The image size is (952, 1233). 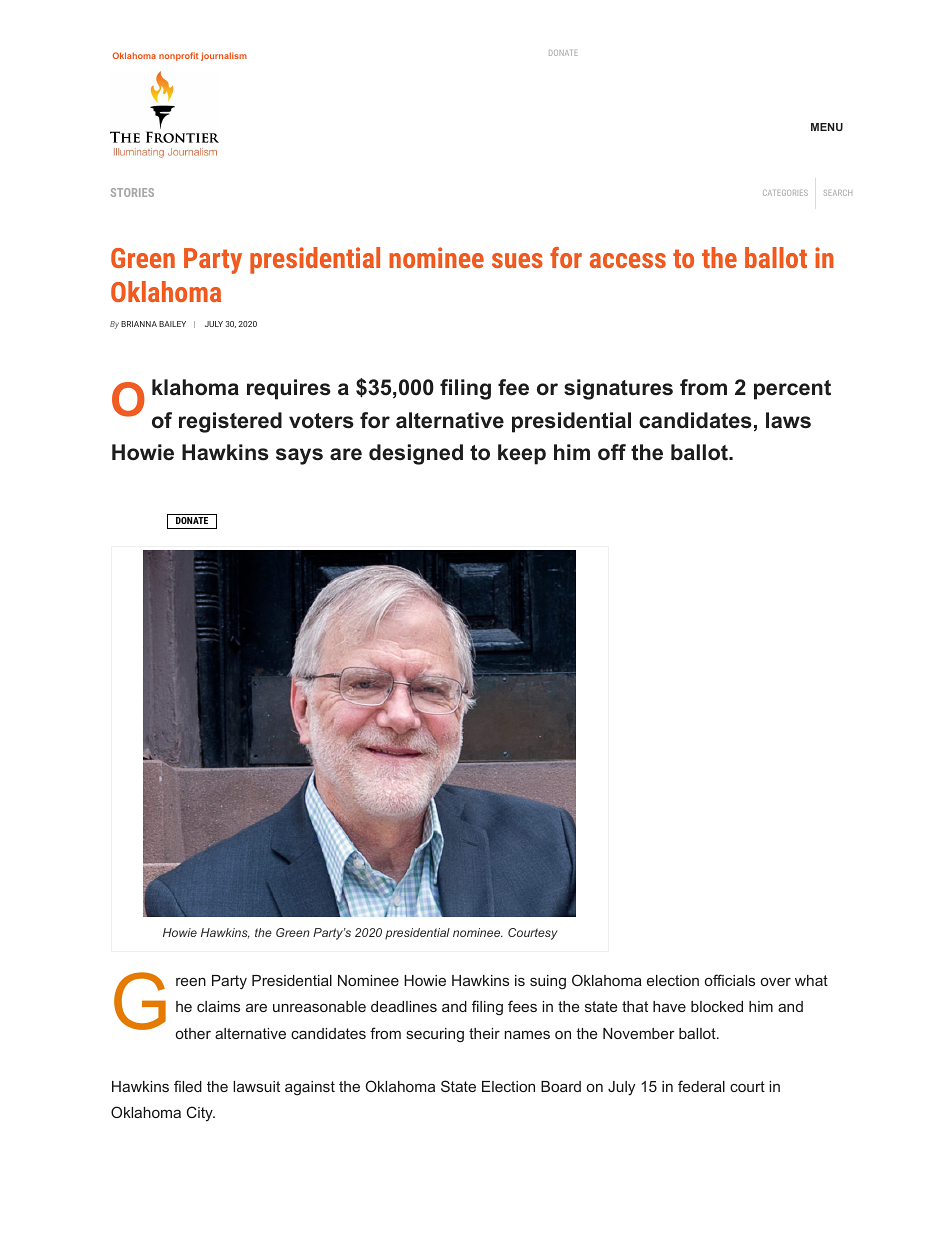 What do you see at coordinates (792, 390) in the image?
I see `percent` at bounding box center [792, 390].
